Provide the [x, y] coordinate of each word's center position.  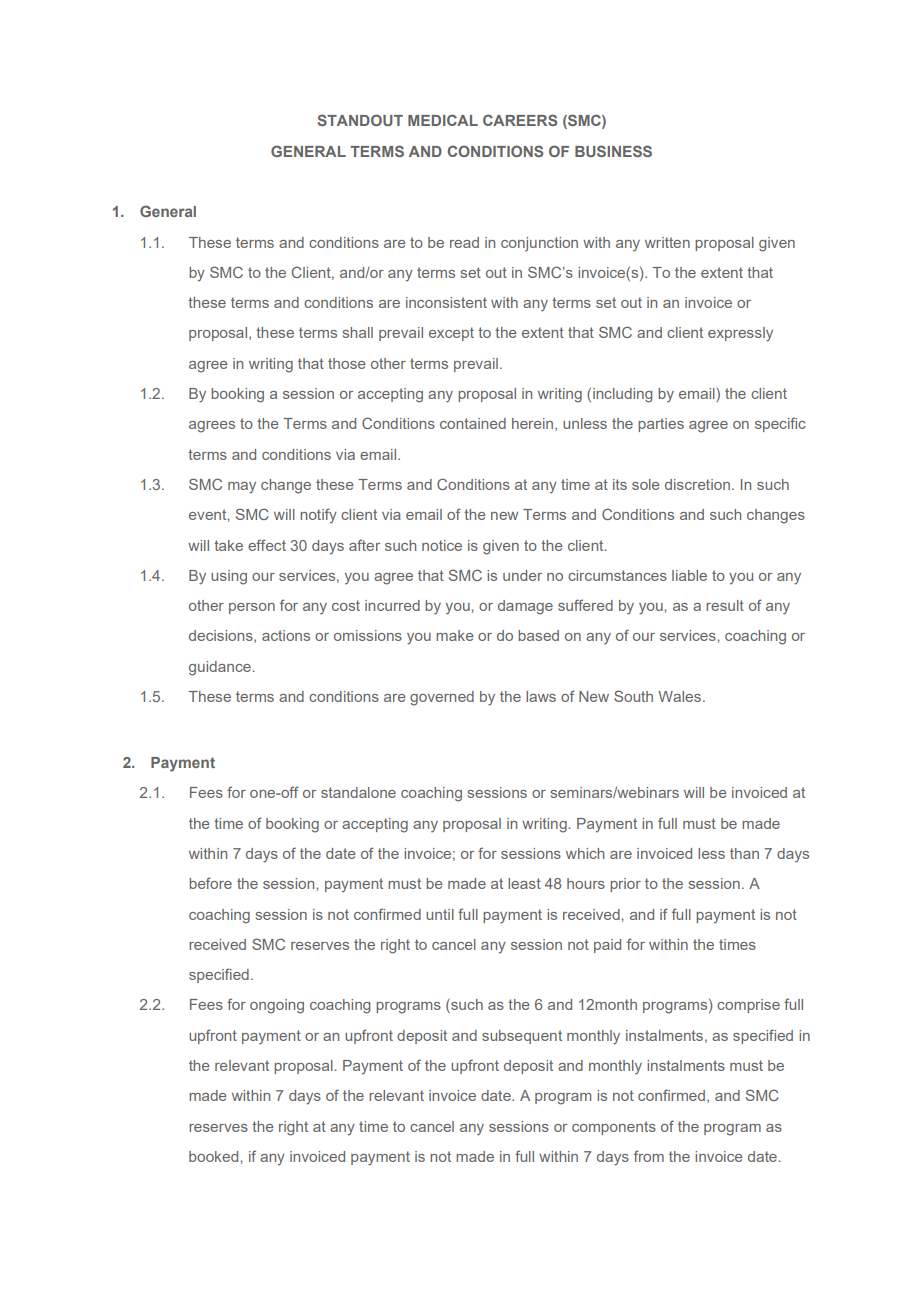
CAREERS [520, 120]
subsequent [522, 1037]
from [649, 1156]
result [725, 605]
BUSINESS [613, 151]
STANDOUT [360, 120]
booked [215, 1156]
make [455, 635]
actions [286, 635]
